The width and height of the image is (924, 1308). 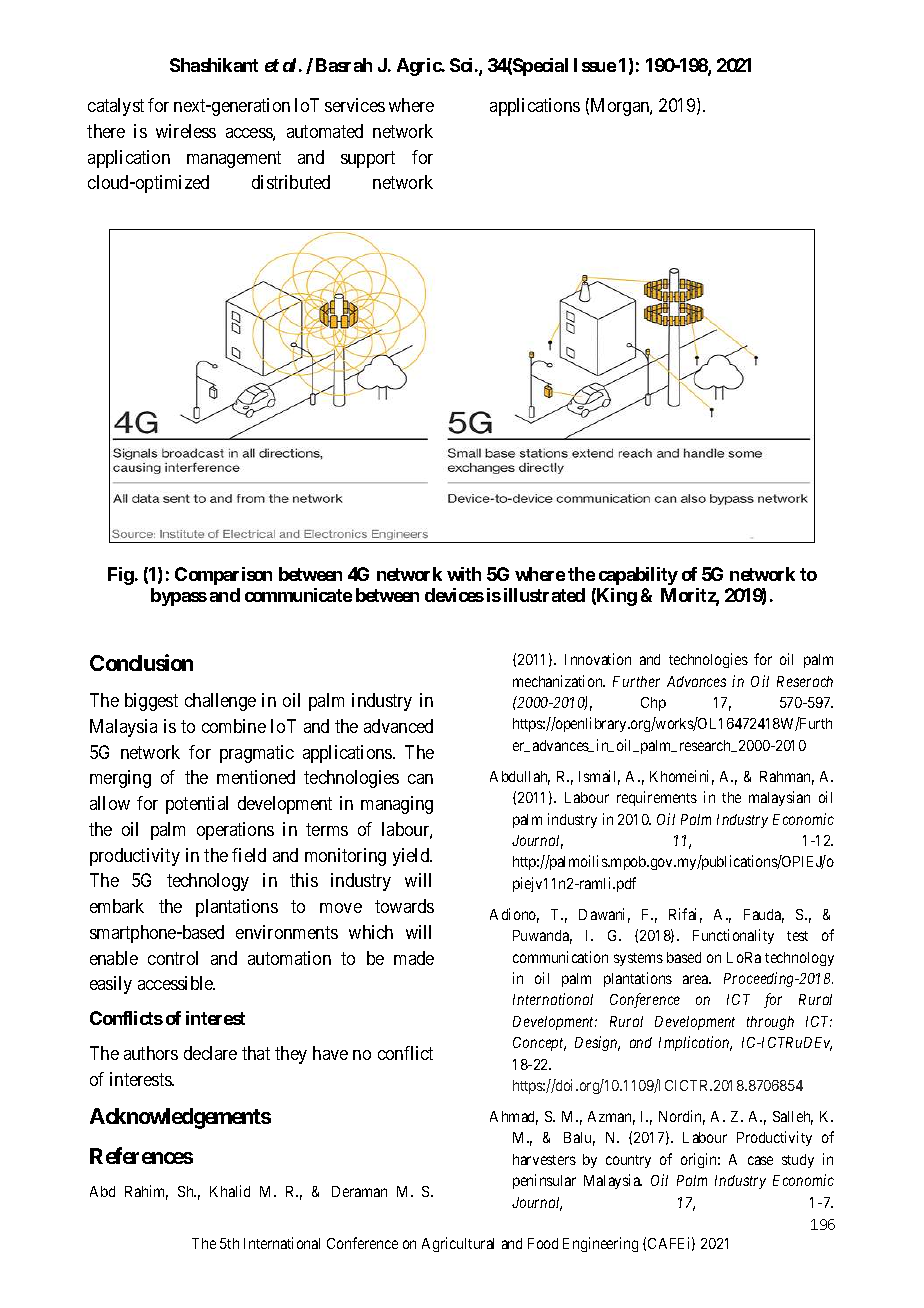 What do you see at coordinates (544, 1181) in the image?
I see `peninsular` at bounding box center [544, 1181].
